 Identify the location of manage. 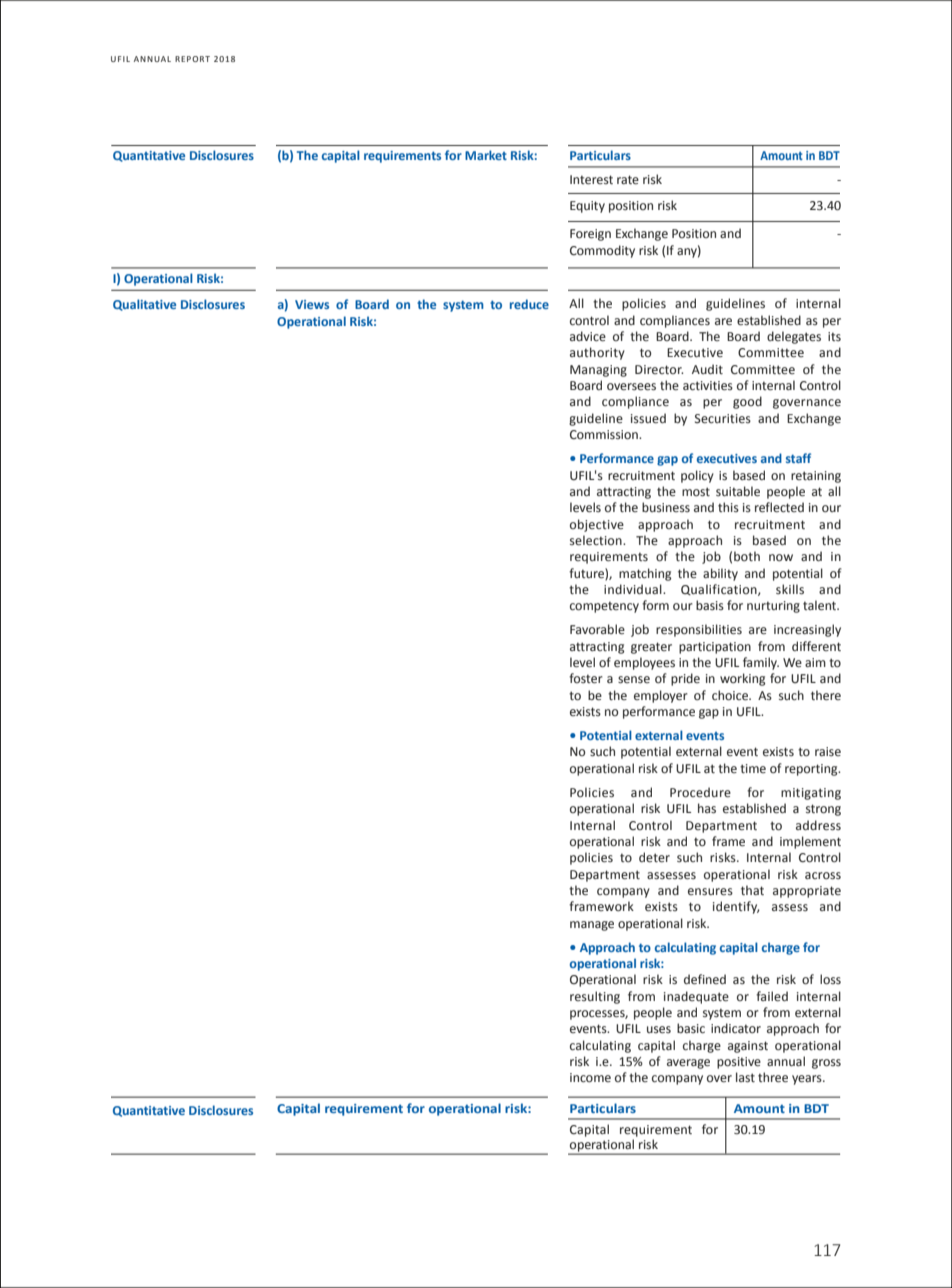
(592, 926).
